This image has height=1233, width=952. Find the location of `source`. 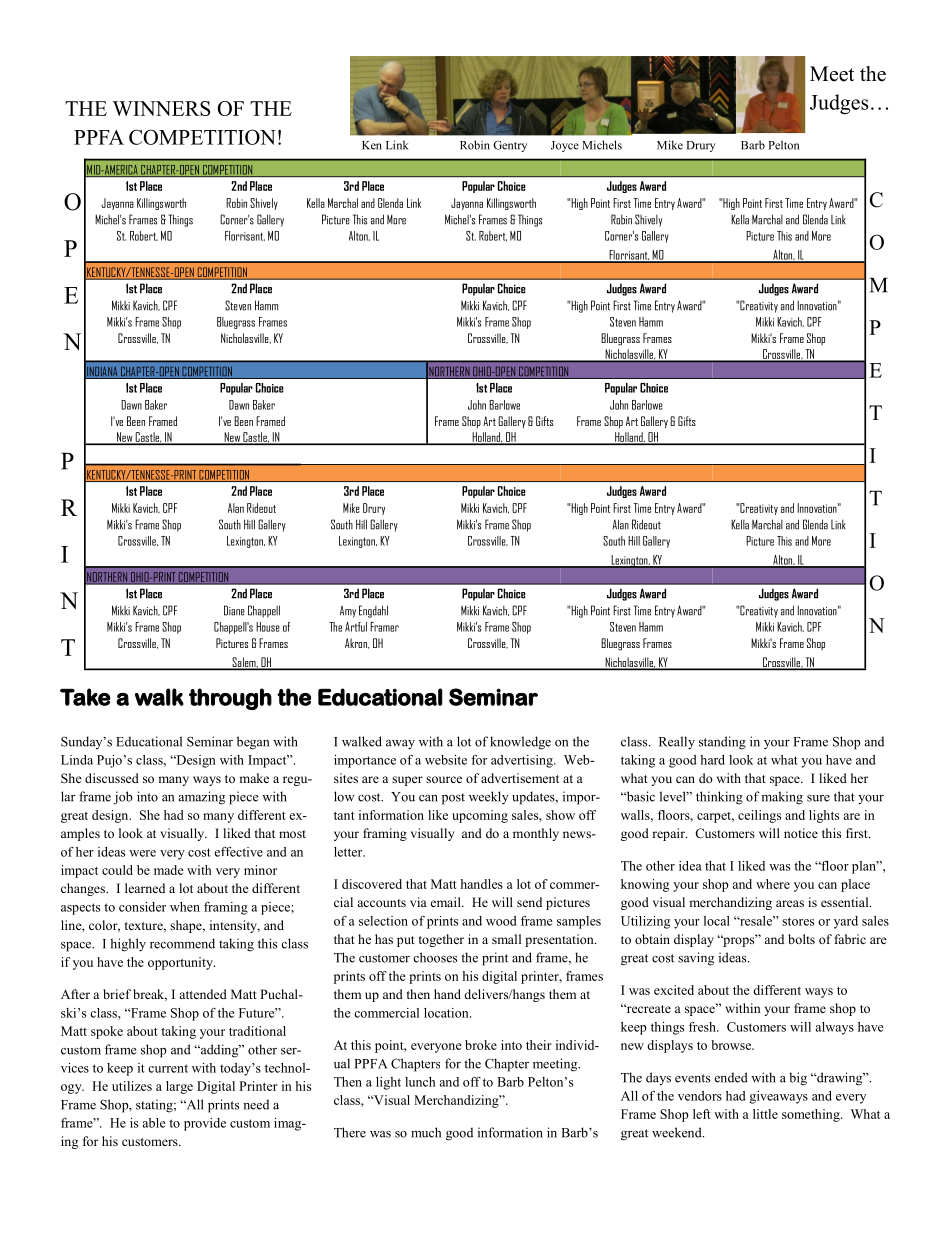

source is located at coordinates (444, 779).
